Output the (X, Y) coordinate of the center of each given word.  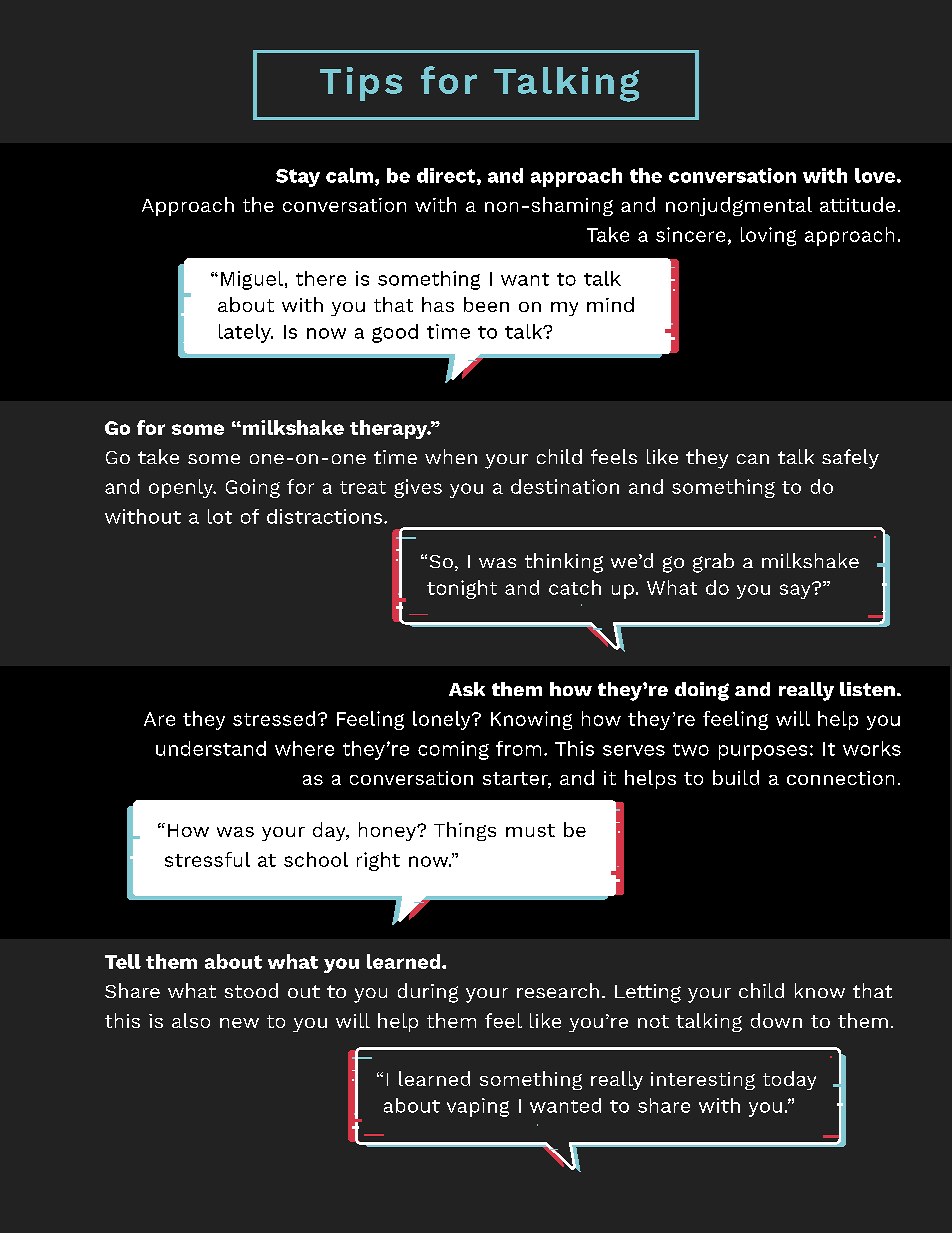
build (736, 777)
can (753, 459)
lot (220, 516)
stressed (274, 718)
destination (565, 486)
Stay (298, 178)
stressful (207, 859)
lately (246, 333)
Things (465, 831)
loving (768, 236)
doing (702, 691)
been (486, 304)
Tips (361, 84)
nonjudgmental (739, 206)
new (239, 1023)
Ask (467, 689)
